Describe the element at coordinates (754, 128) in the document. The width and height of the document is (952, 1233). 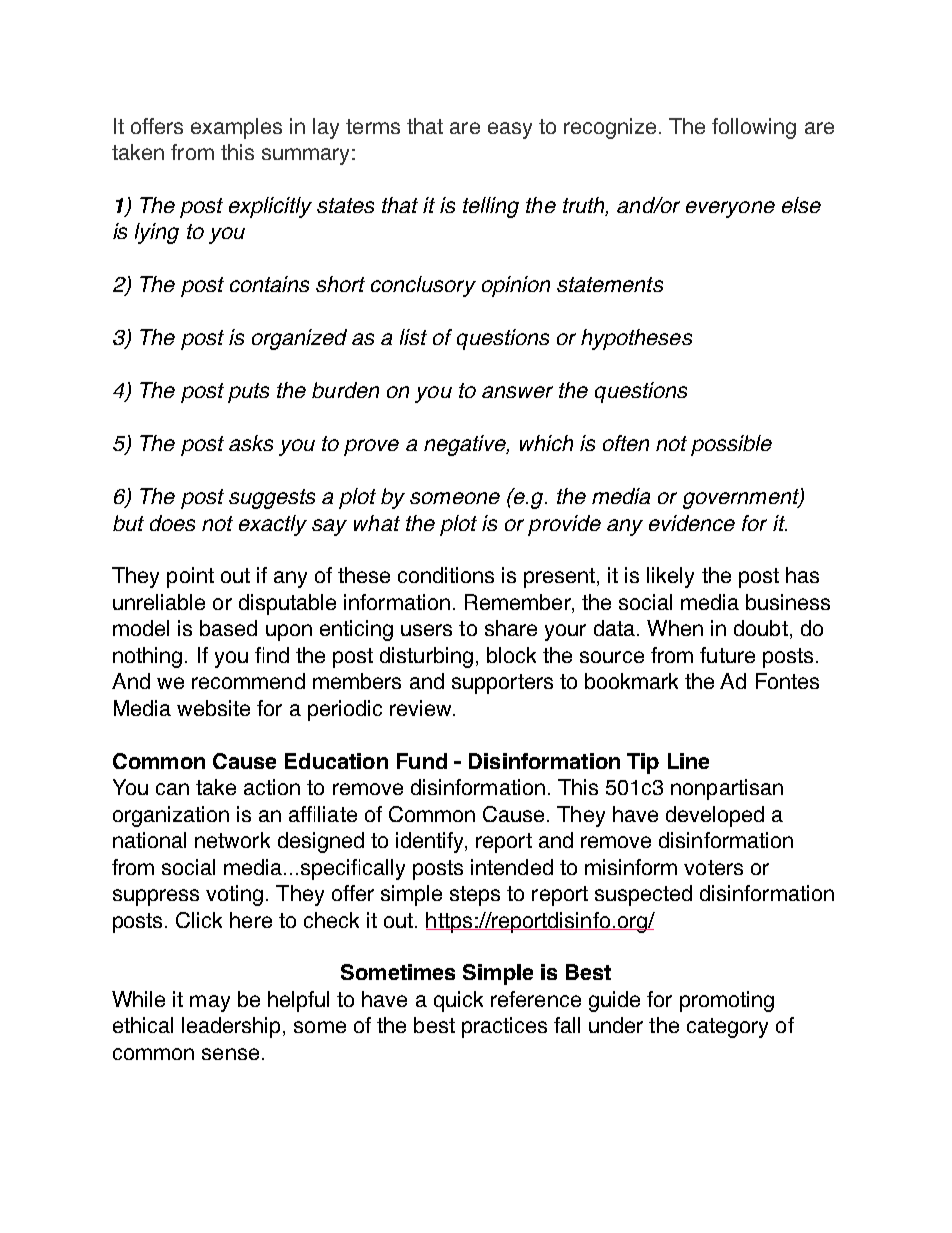
I see `following` at that location.
